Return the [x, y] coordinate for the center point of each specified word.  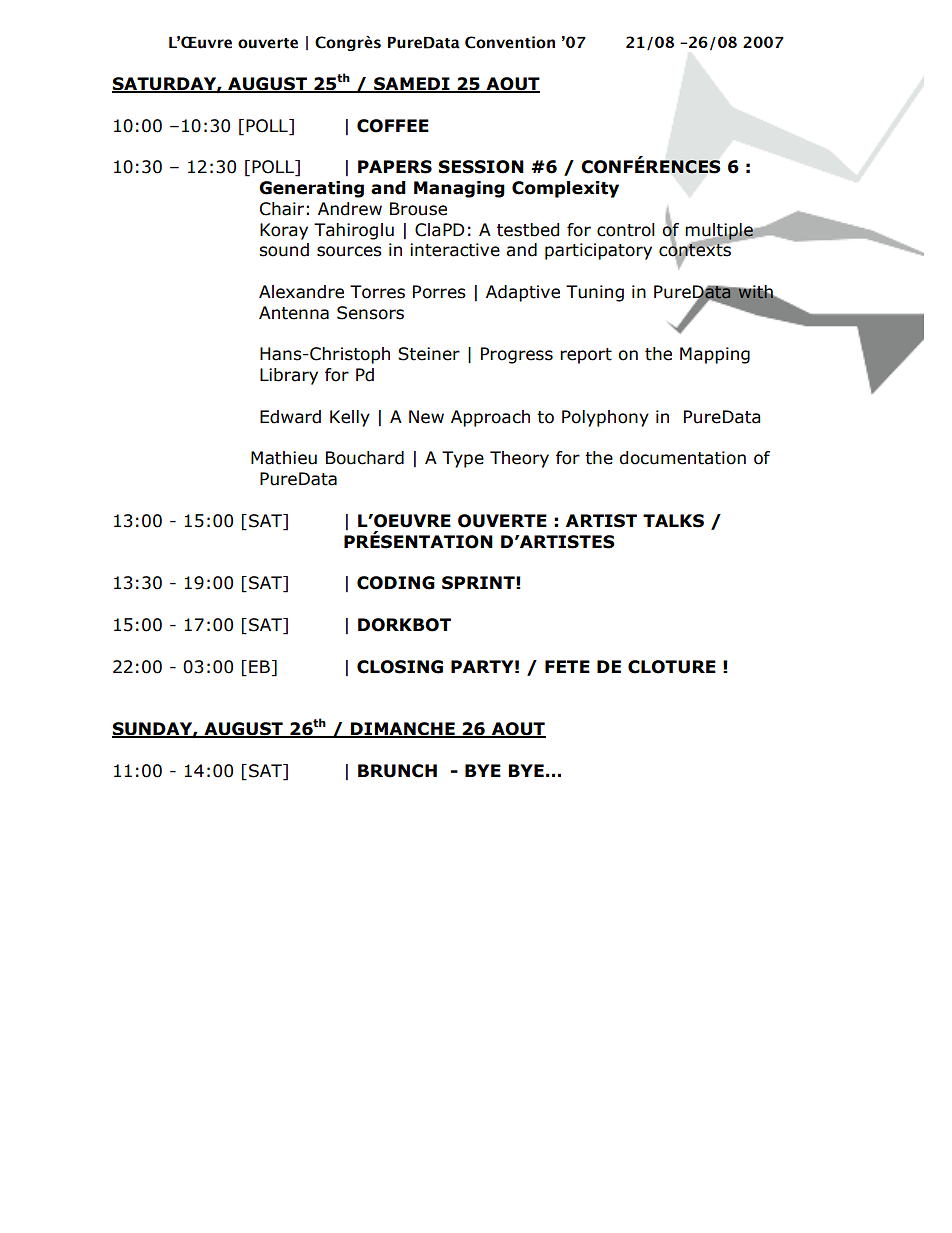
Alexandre [301, 292]
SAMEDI [412, 85]
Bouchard [365, 458]
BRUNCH [397, 771]
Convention [510, 42]
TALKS [673, 521]
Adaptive [523, 293]
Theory [519, 459]
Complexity [565, 189]
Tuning [595, 293]
